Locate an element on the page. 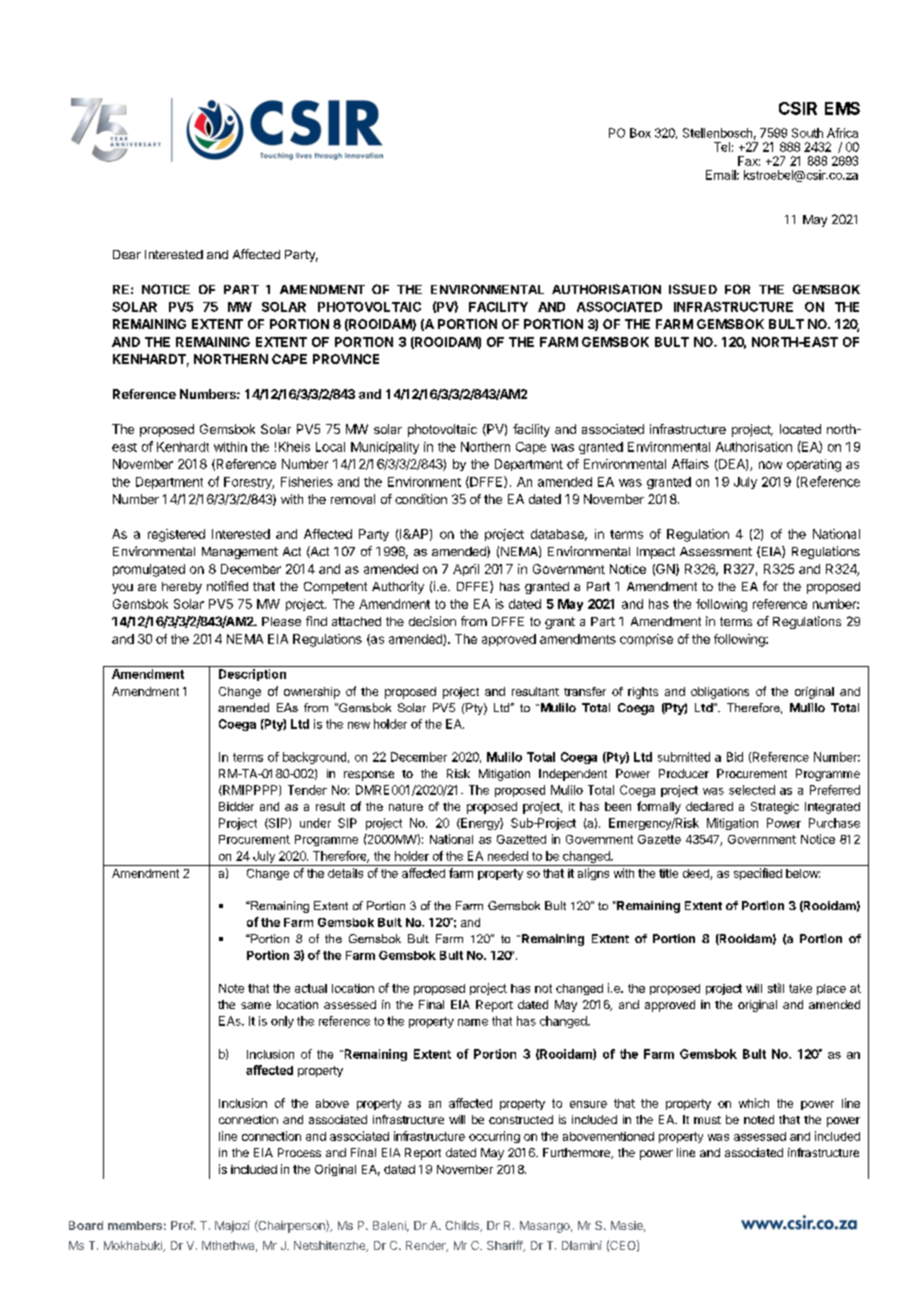 The image size is (924, 1309). registered is located at coordinates (176, 535).
